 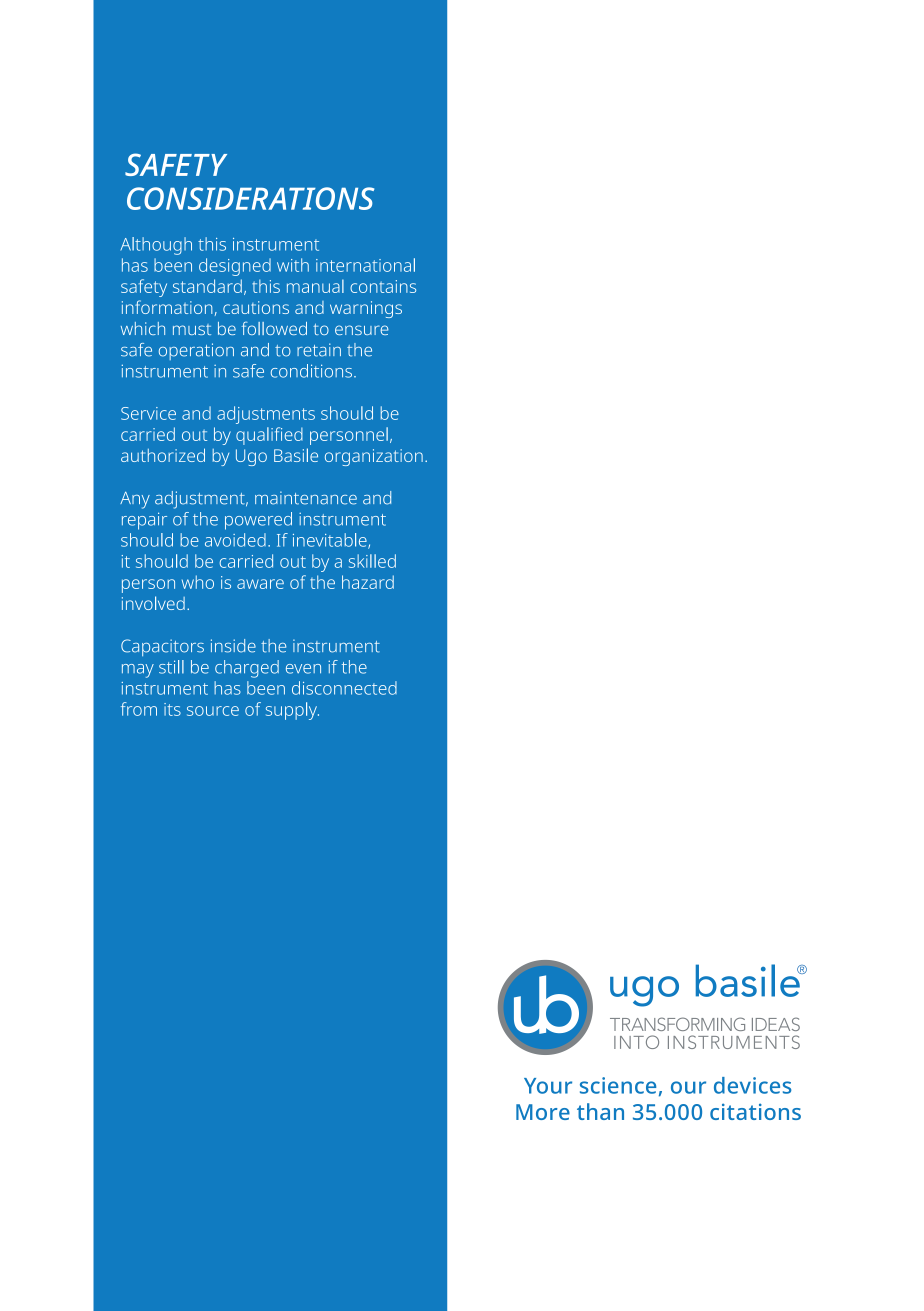 What do you see at coordinates (618, 1085) in the screenshot?
I see `science` at bounding box center [618, 1085].
